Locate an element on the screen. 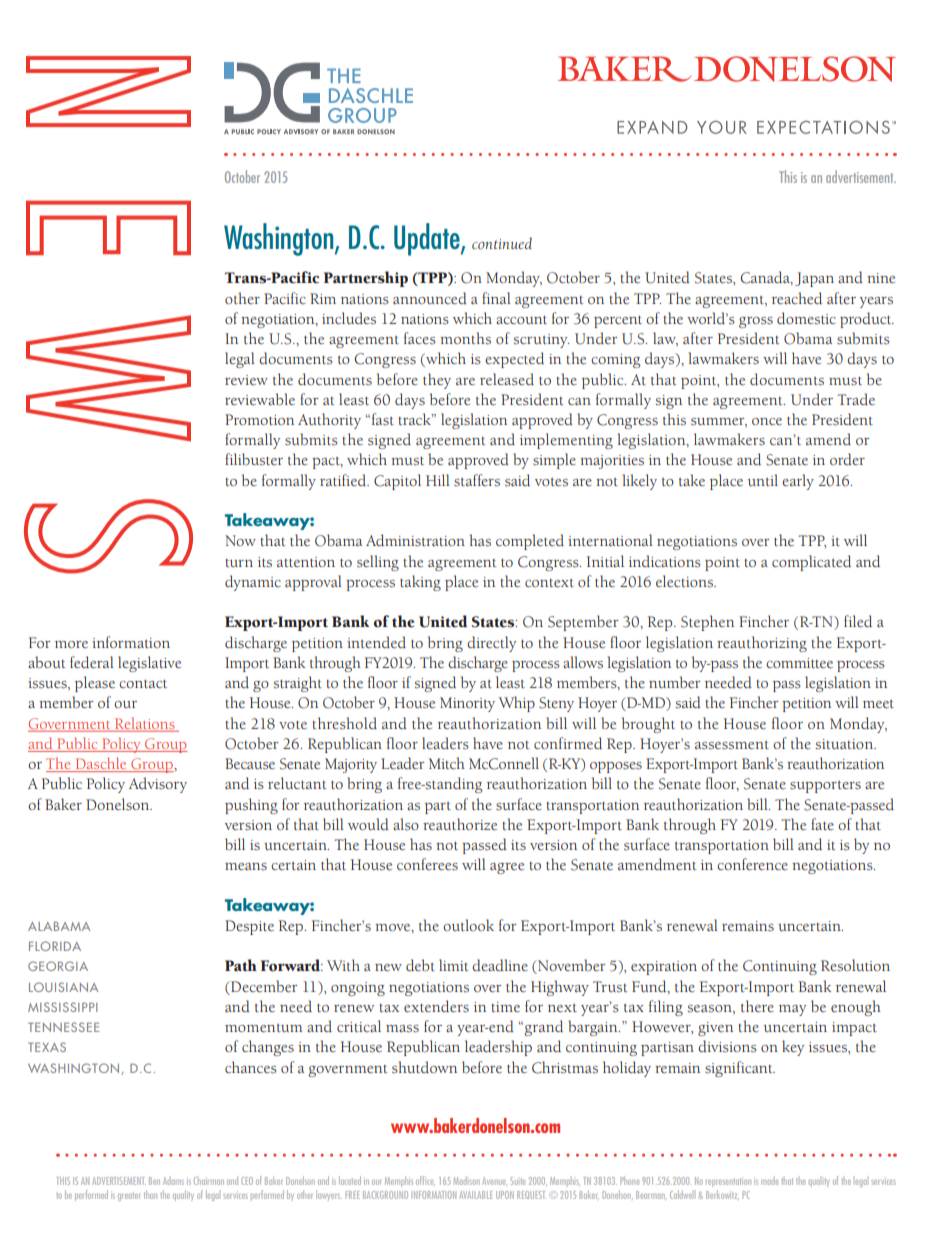 Image resolution: width=952 pixels, height=1233 pixels. Japan is located at coordinates (814, 279).
